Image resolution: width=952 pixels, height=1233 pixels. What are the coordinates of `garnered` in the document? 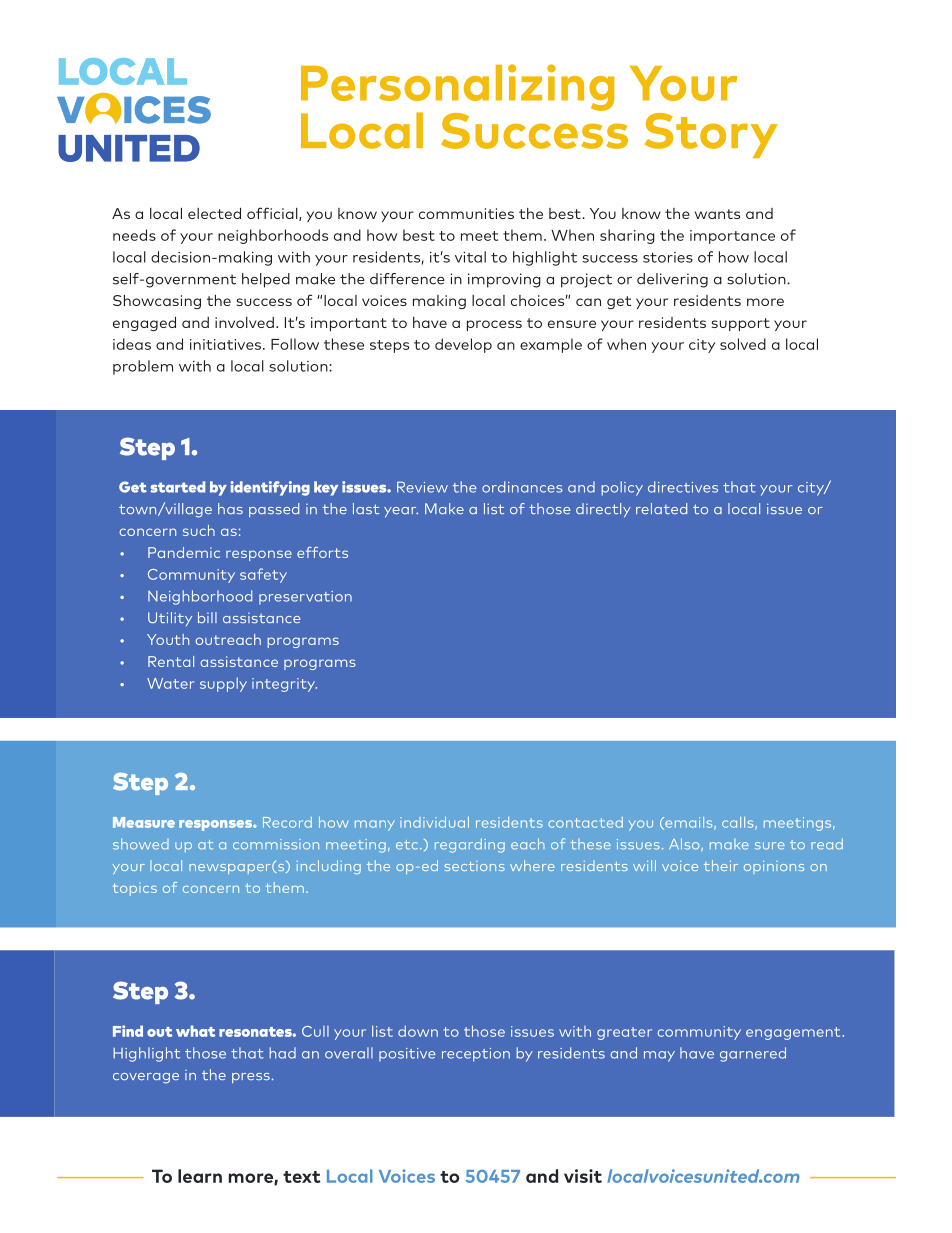 It's located at (753, 1054).
